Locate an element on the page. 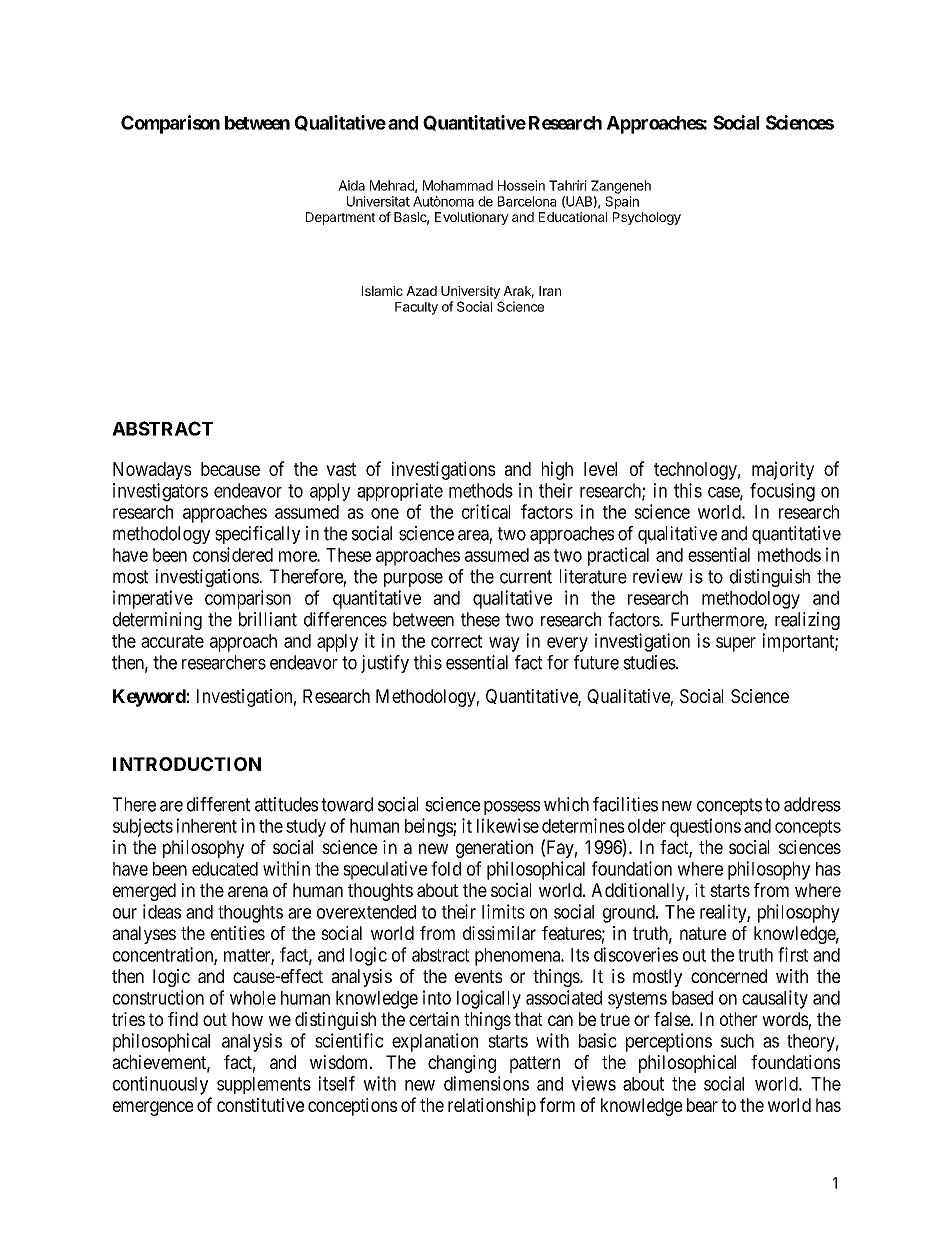  bear is located at coordinates (702, 1105).
